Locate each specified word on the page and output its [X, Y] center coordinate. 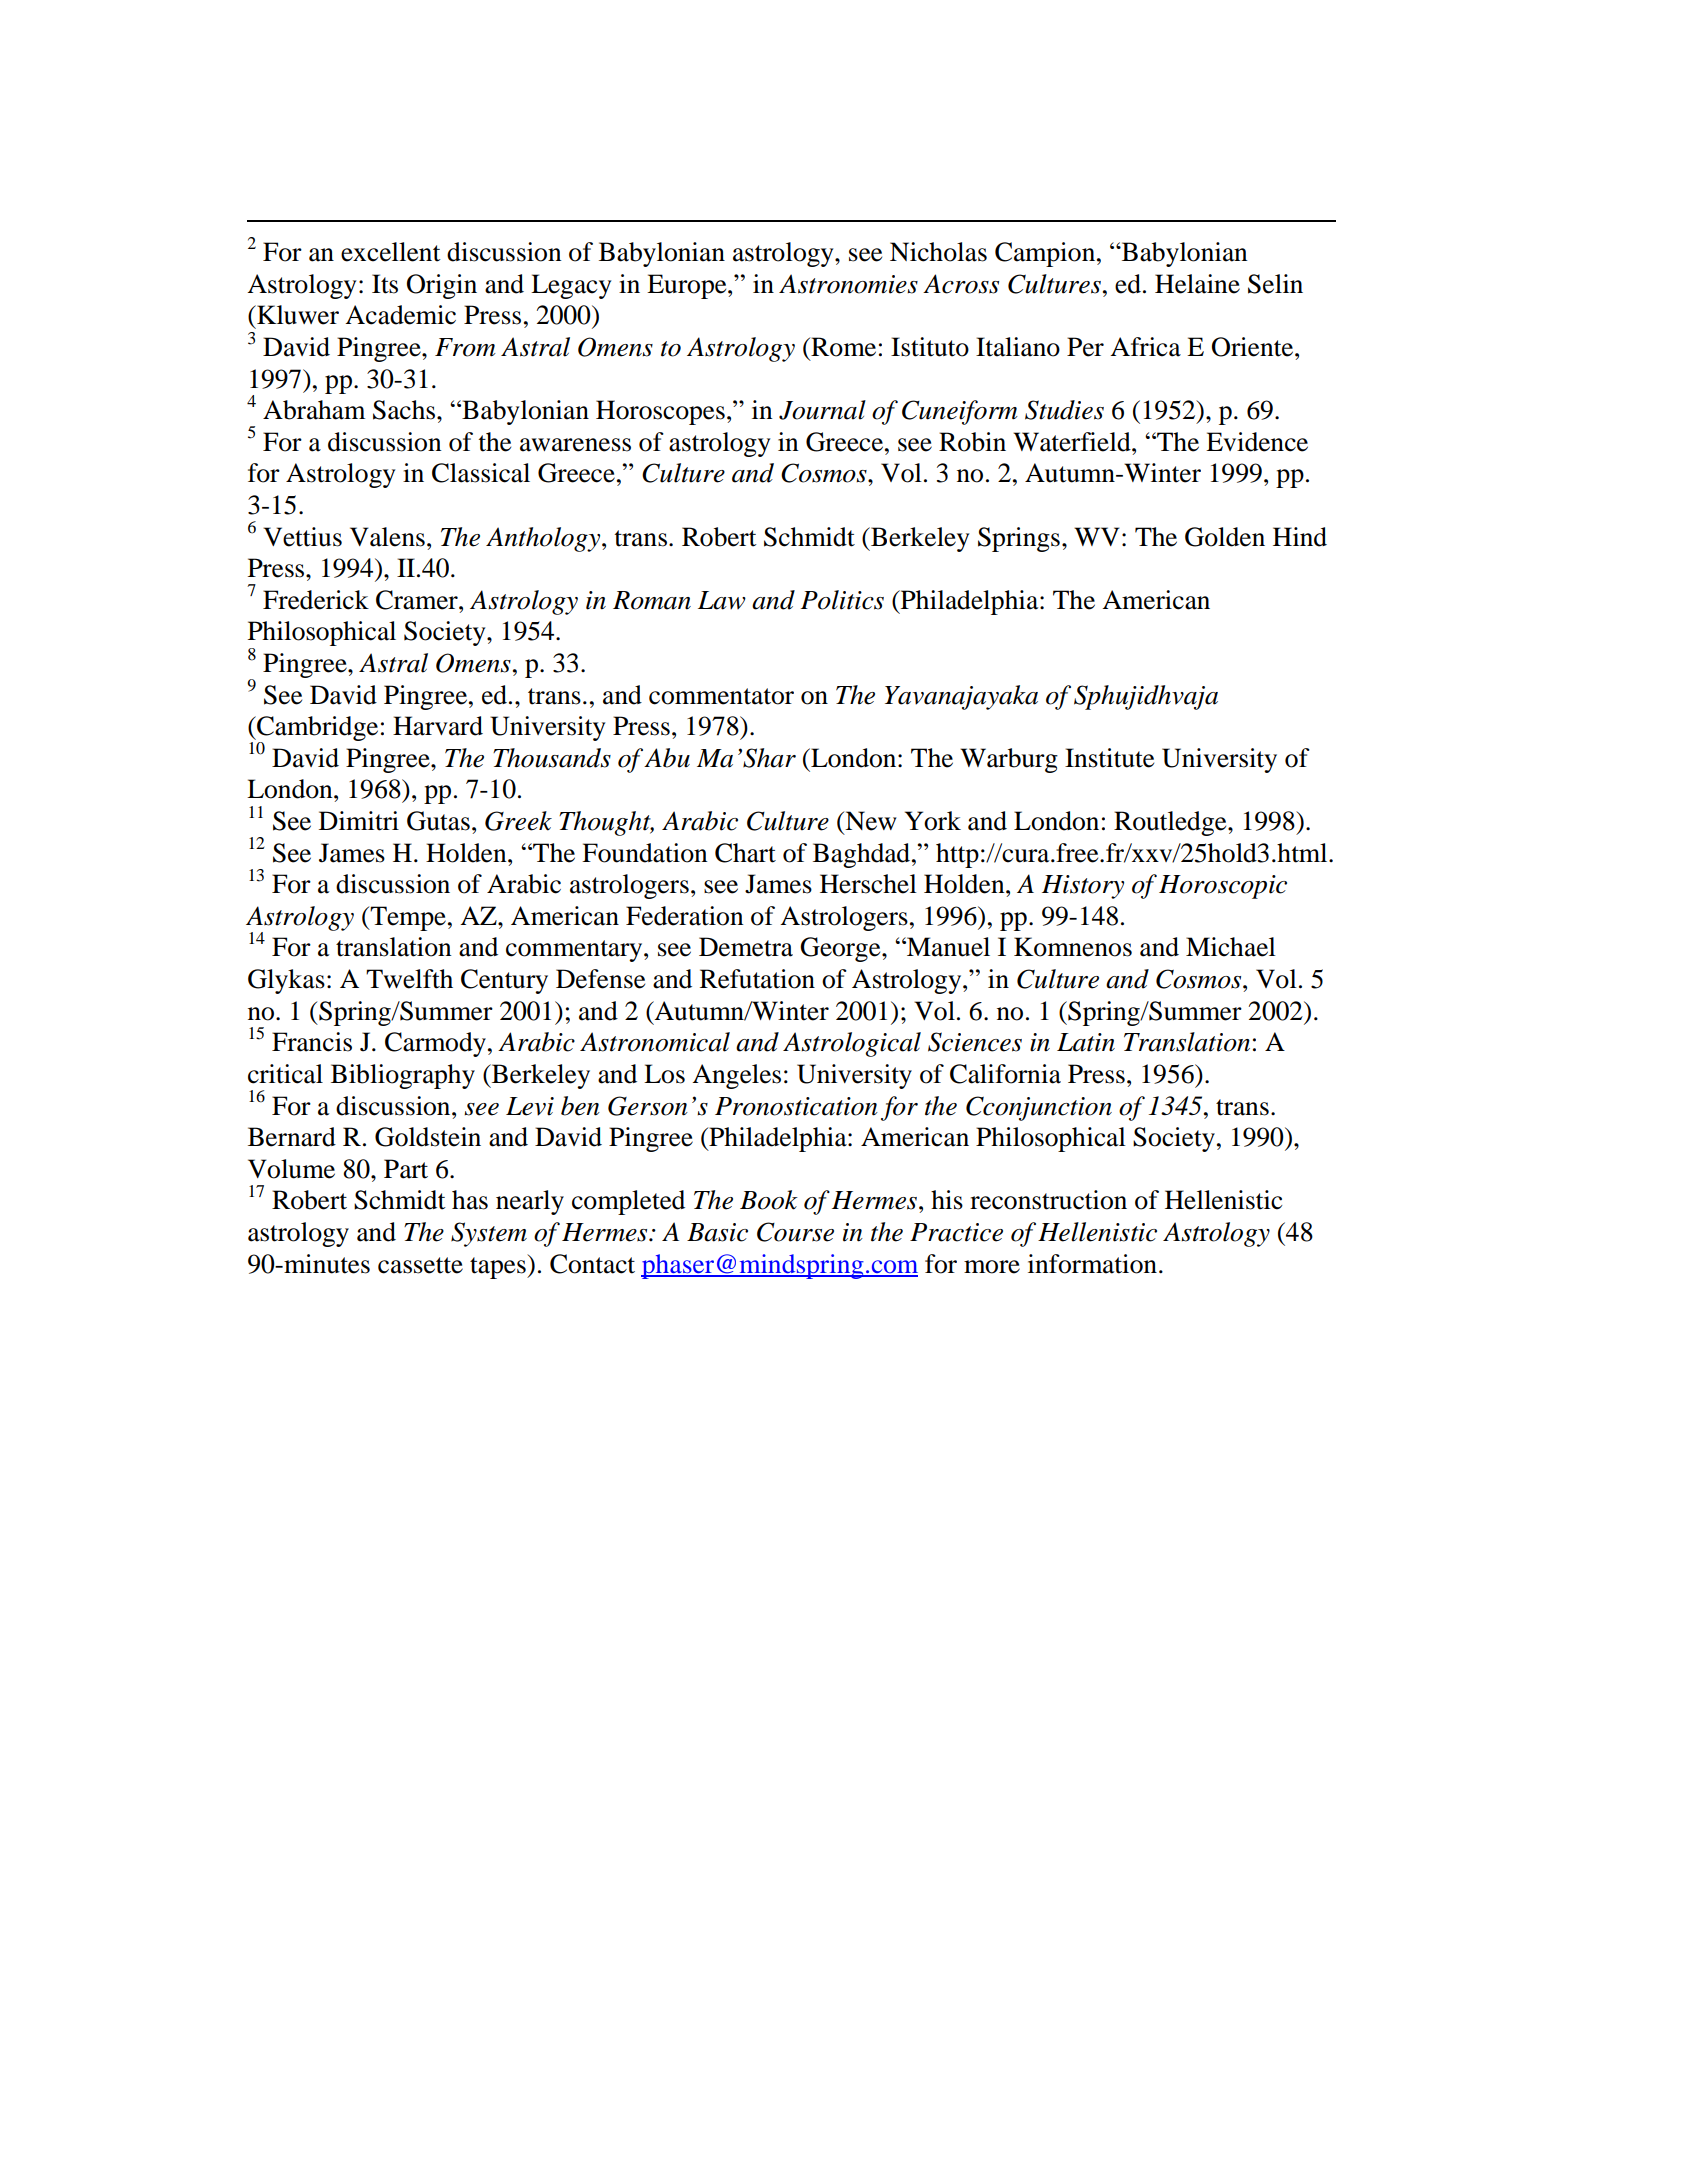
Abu [667, 758]
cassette [420, 1265]
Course [795, 1232]
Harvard [438, 726]
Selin [1275, 284]
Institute [1109, 758]
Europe [688, 286]
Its [385, 284]
